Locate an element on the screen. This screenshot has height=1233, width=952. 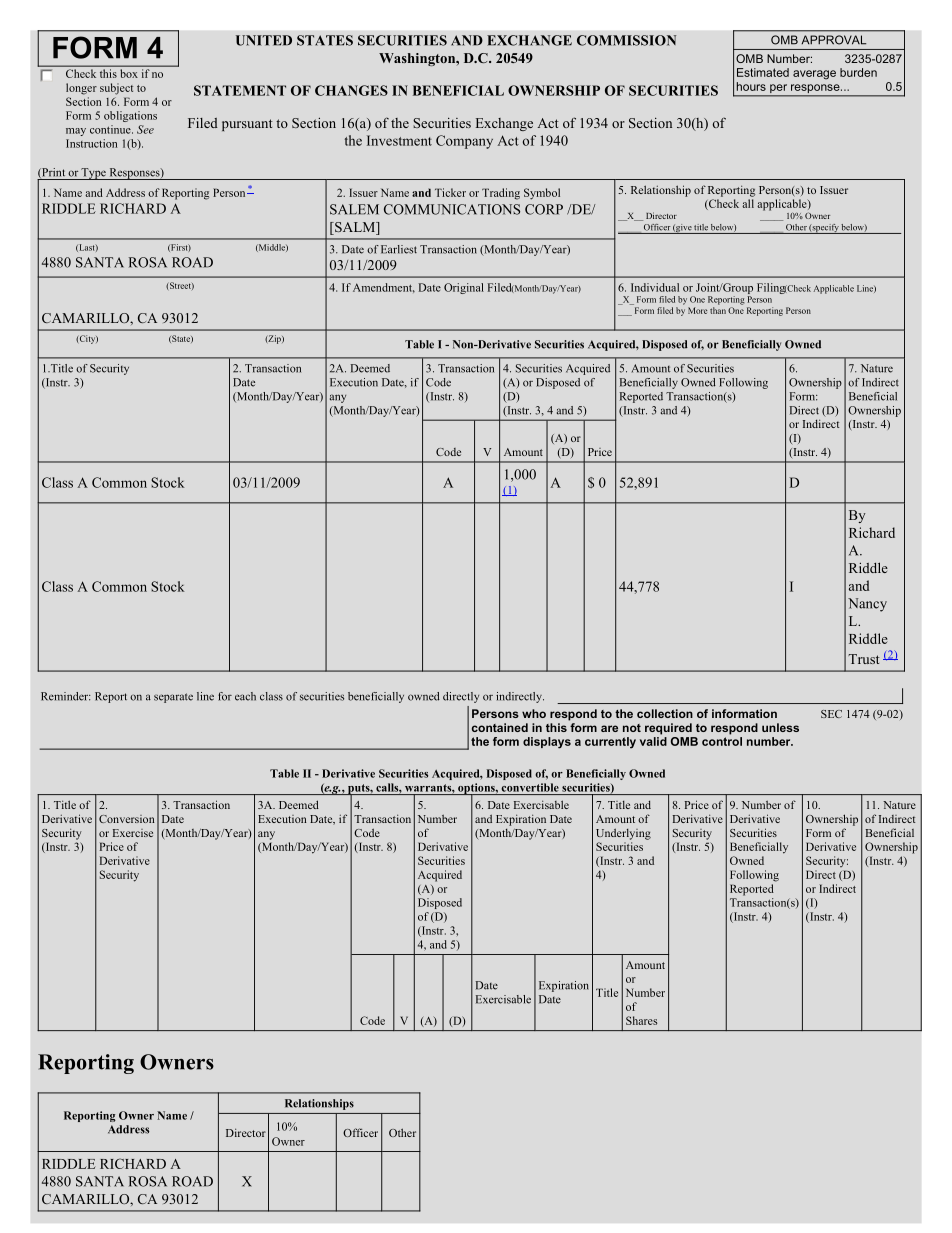
CHANGES is located at coordinates (351, 90).
